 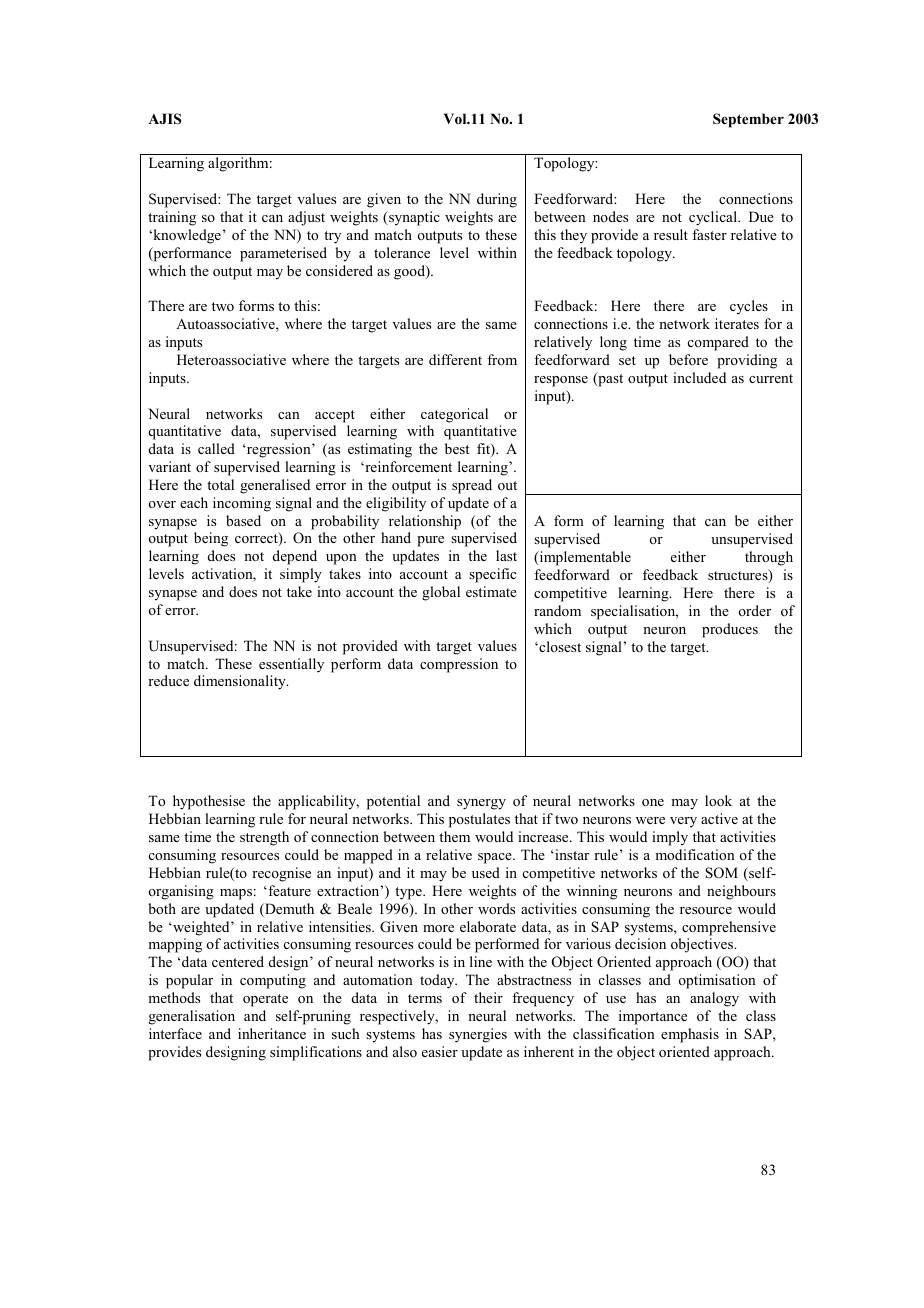 I want to click on best, so click(x=457, y=448).
